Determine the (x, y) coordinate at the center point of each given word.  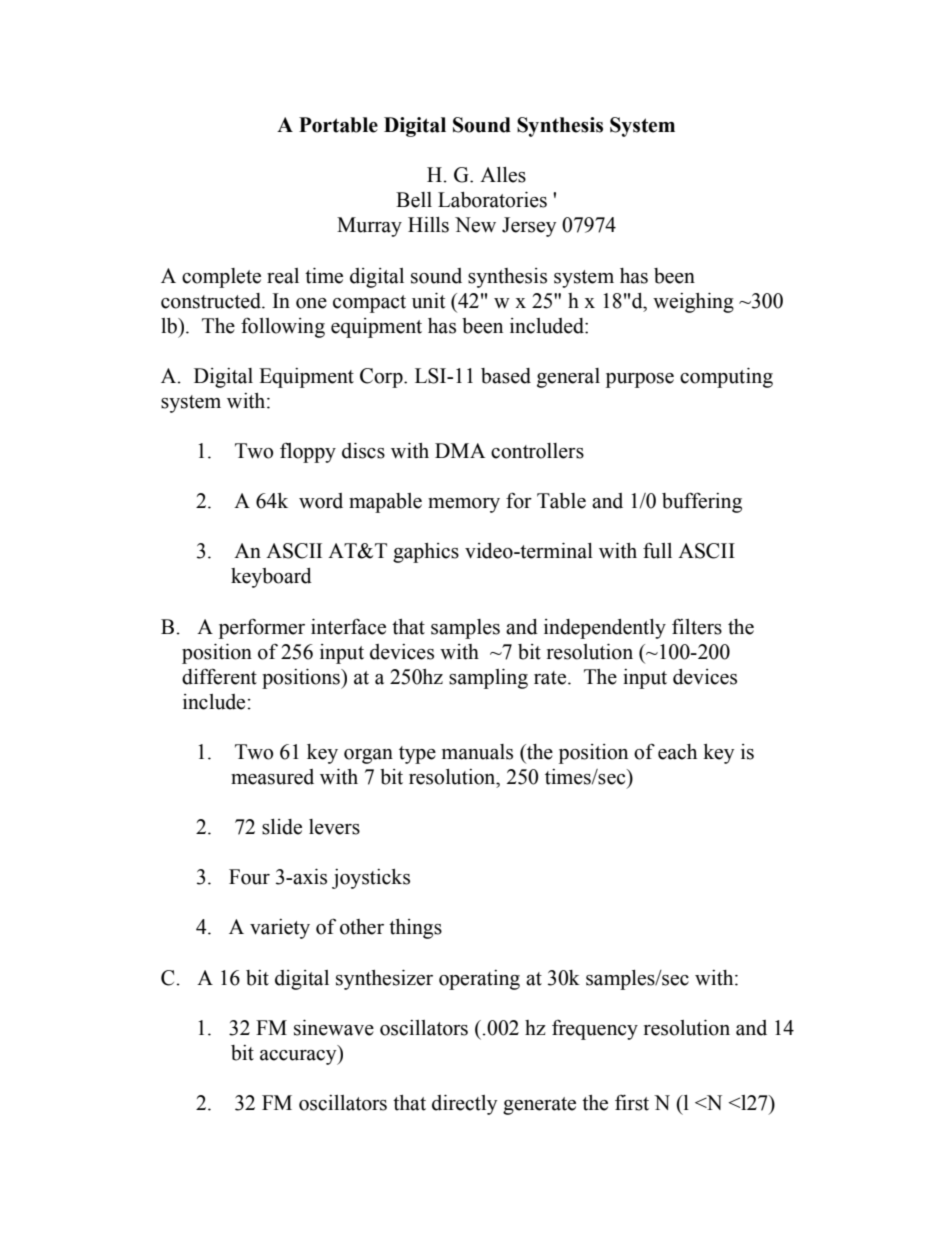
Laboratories (492, 200)
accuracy (299, 1057)
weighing (693, 303)
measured (272, 777)
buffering (702, 502)
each (677, 752)
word (321, 501)
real (283, 276)
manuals (477, 752)
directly (464, 1105)
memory (464, 505)
